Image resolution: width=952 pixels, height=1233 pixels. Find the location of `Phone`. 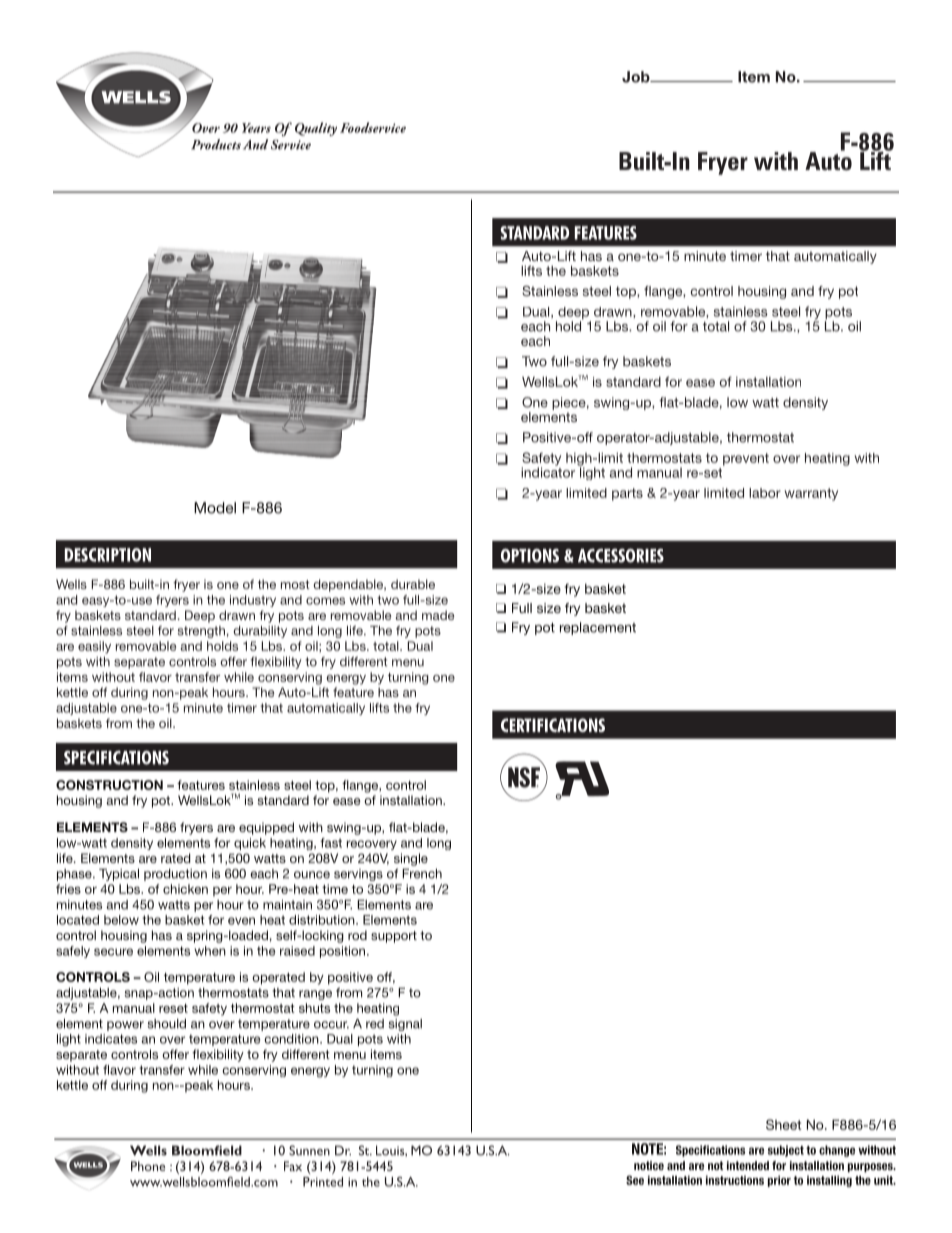

Phone is located at coordinates (148, 1166).
